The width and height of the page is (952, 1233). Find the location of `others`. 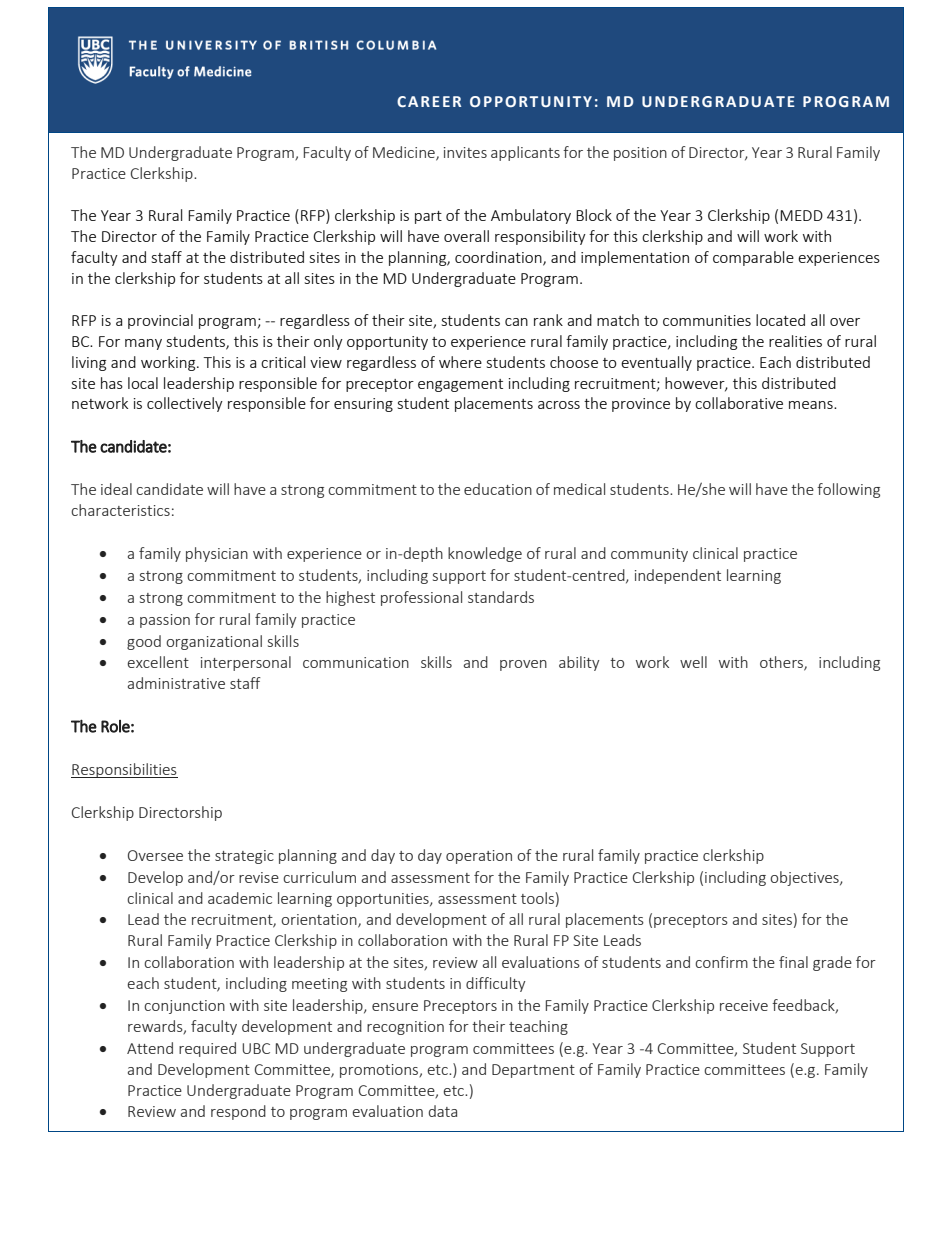

others is located at coordinates (782, 663).
